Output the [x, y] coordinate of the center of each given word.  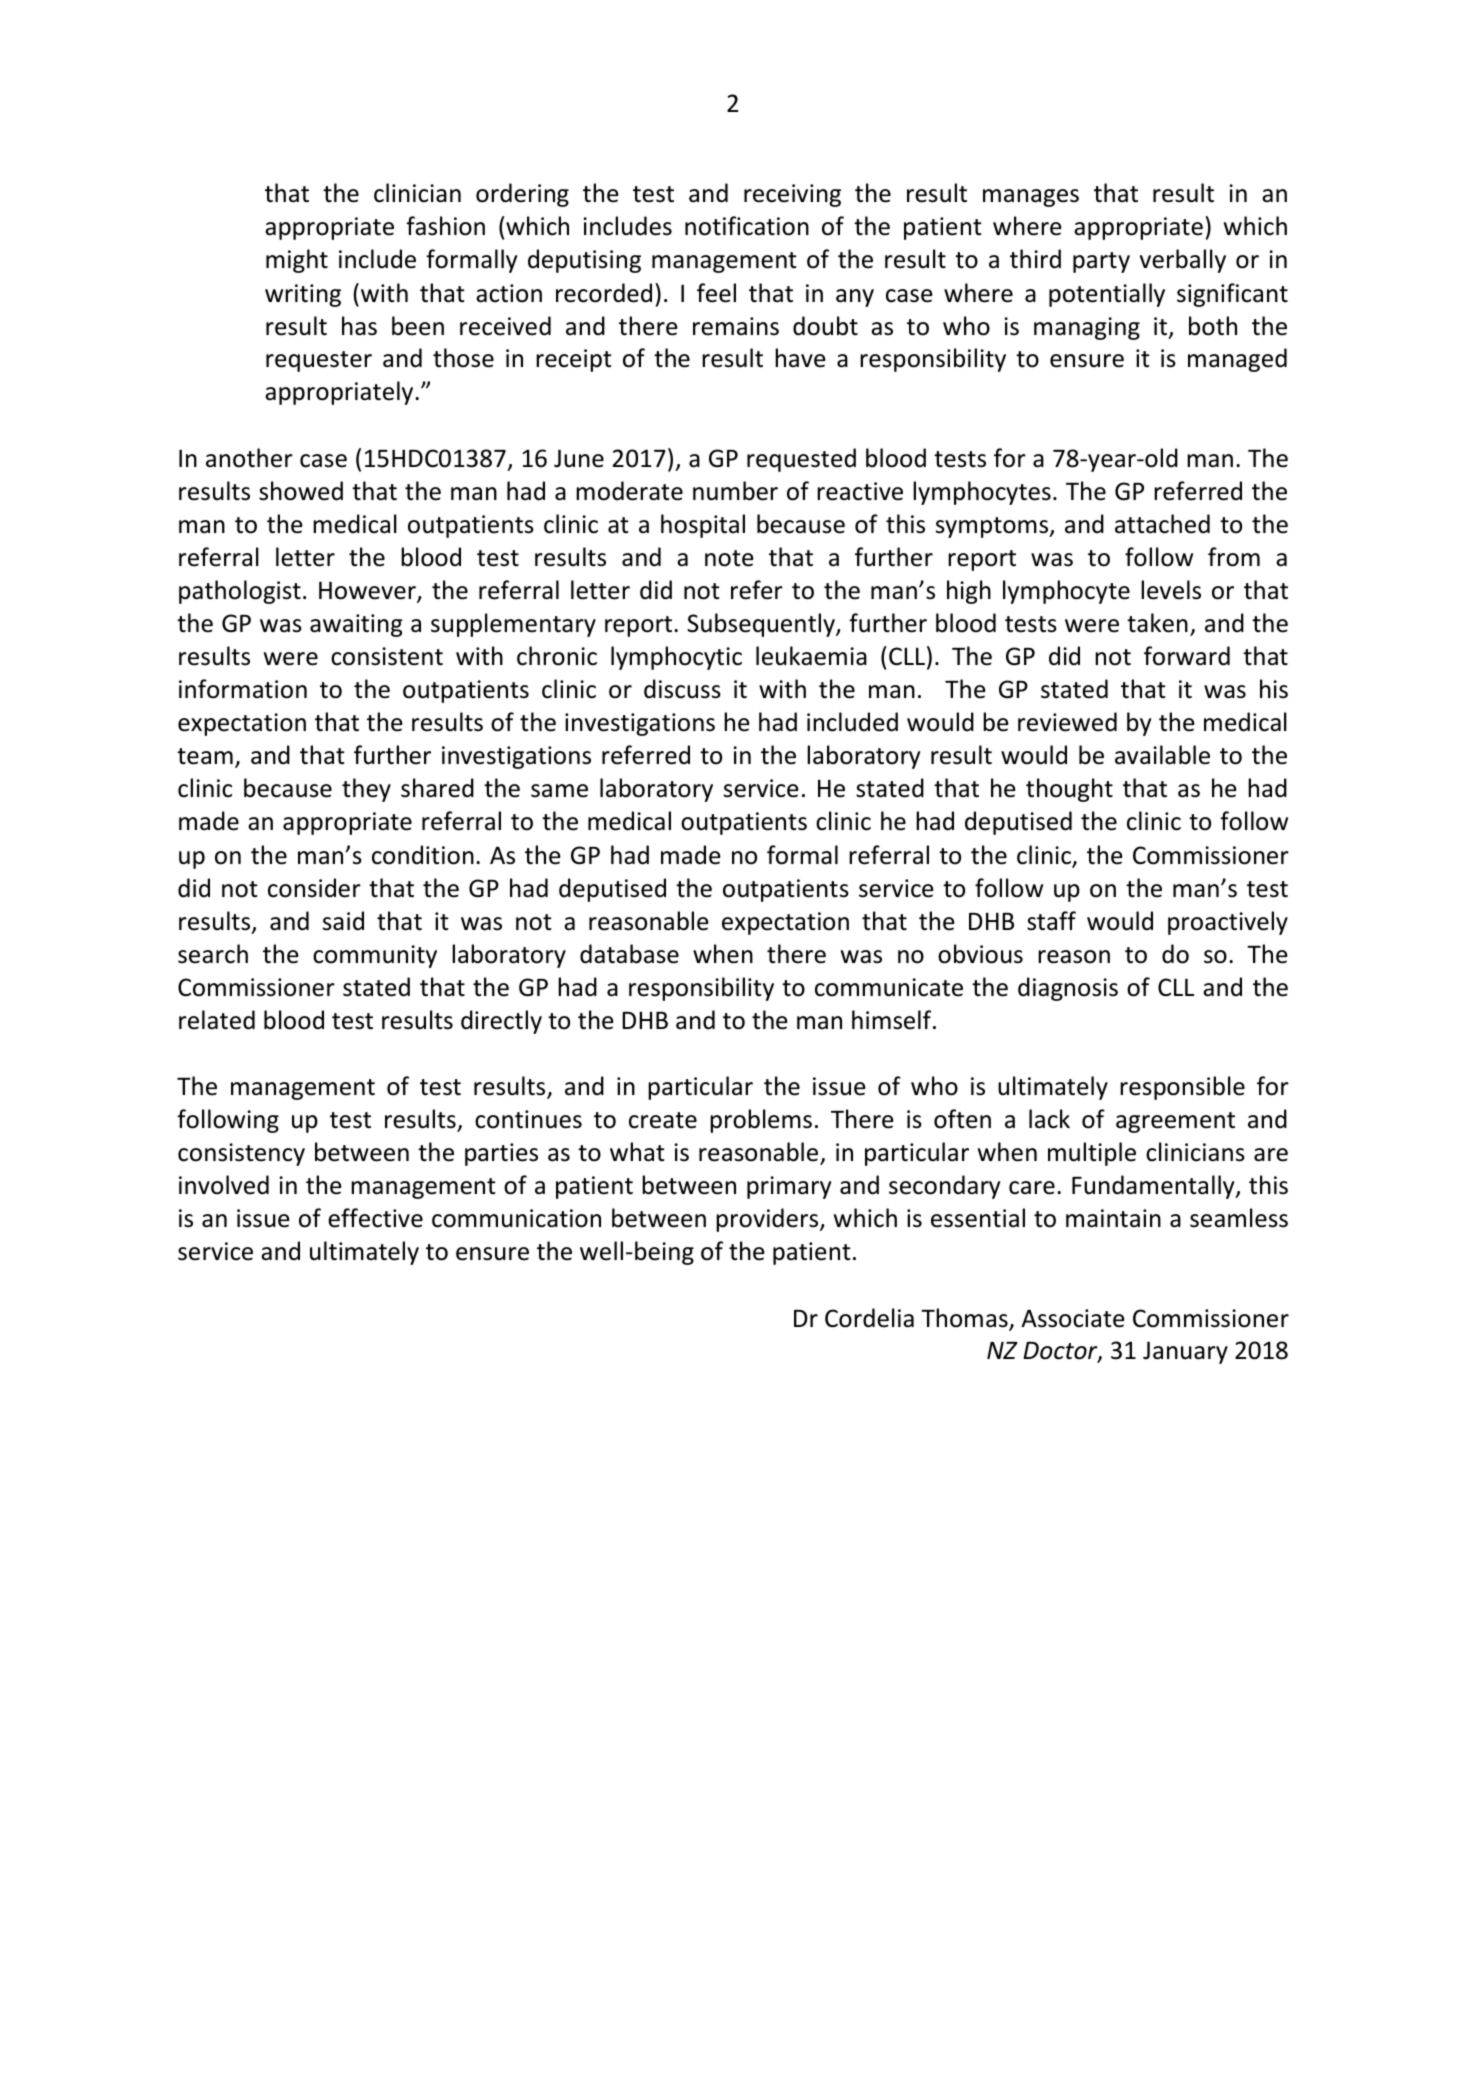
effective [375, 1218]
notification [747, 226]
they [366, 790]
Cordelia [869, 1318]
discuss [682, 689]
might [297, 261]
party [1101, 262]
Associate [1073, 1318]
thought [1069, 790]
